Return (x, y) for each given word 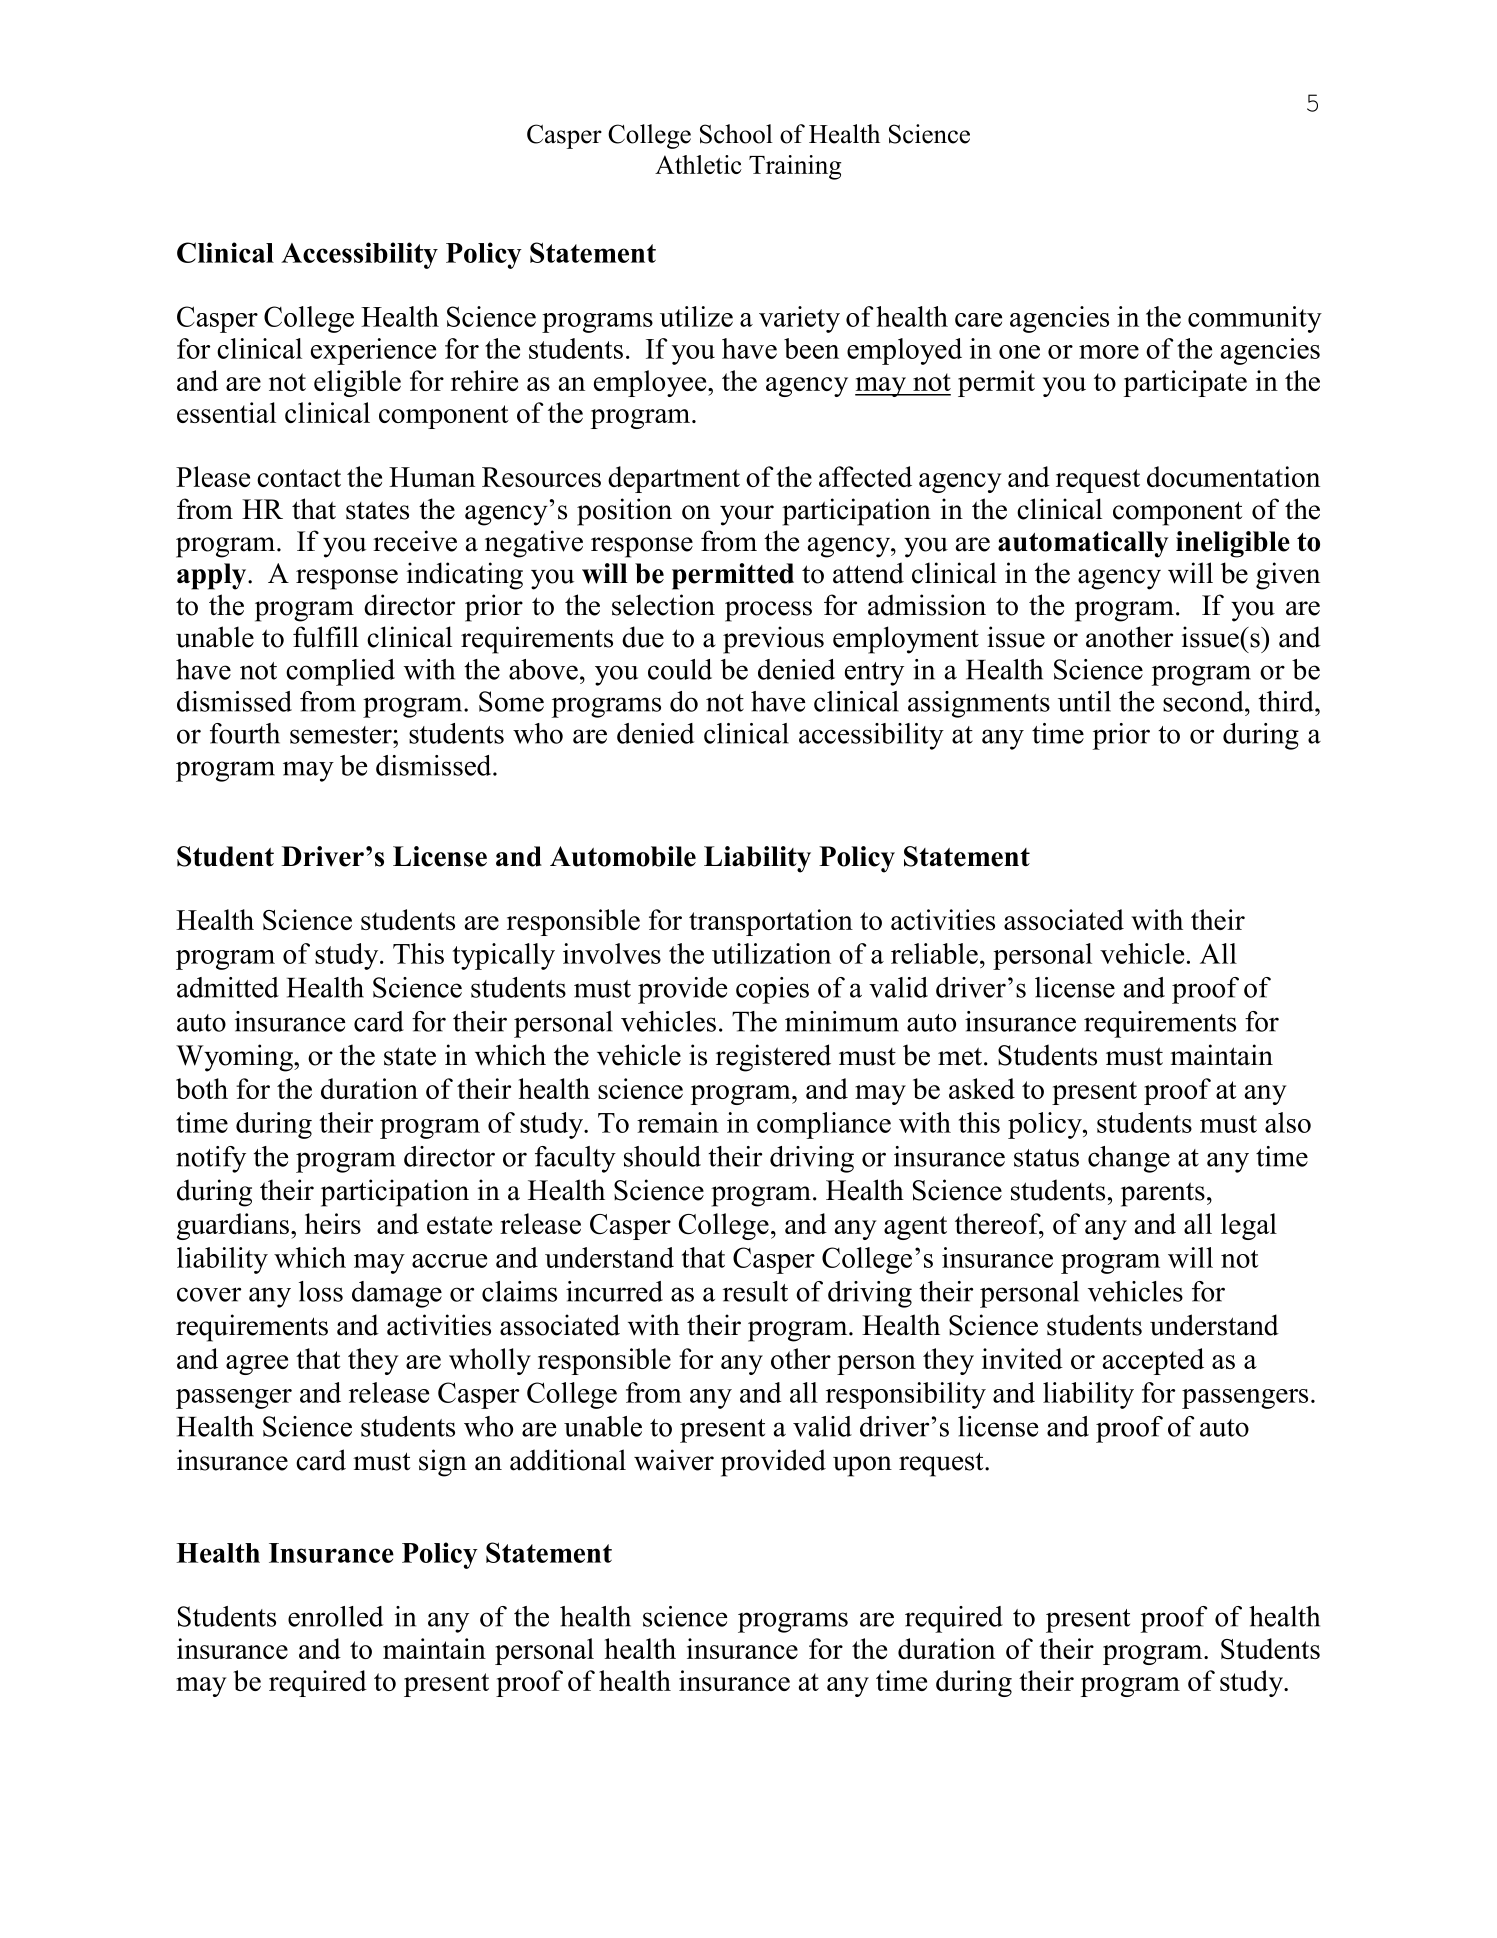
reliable (934, 953)
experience (373, 351)
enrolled (335, 1616)
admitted (228, 987)
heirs (333, 1223)
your (747, 515)
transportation (771, 922)
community (1255, 319)
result (755, 1291)
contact (299, 478)
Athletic (698, 164)
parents (1163, 1194)
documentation (1233, 476)
